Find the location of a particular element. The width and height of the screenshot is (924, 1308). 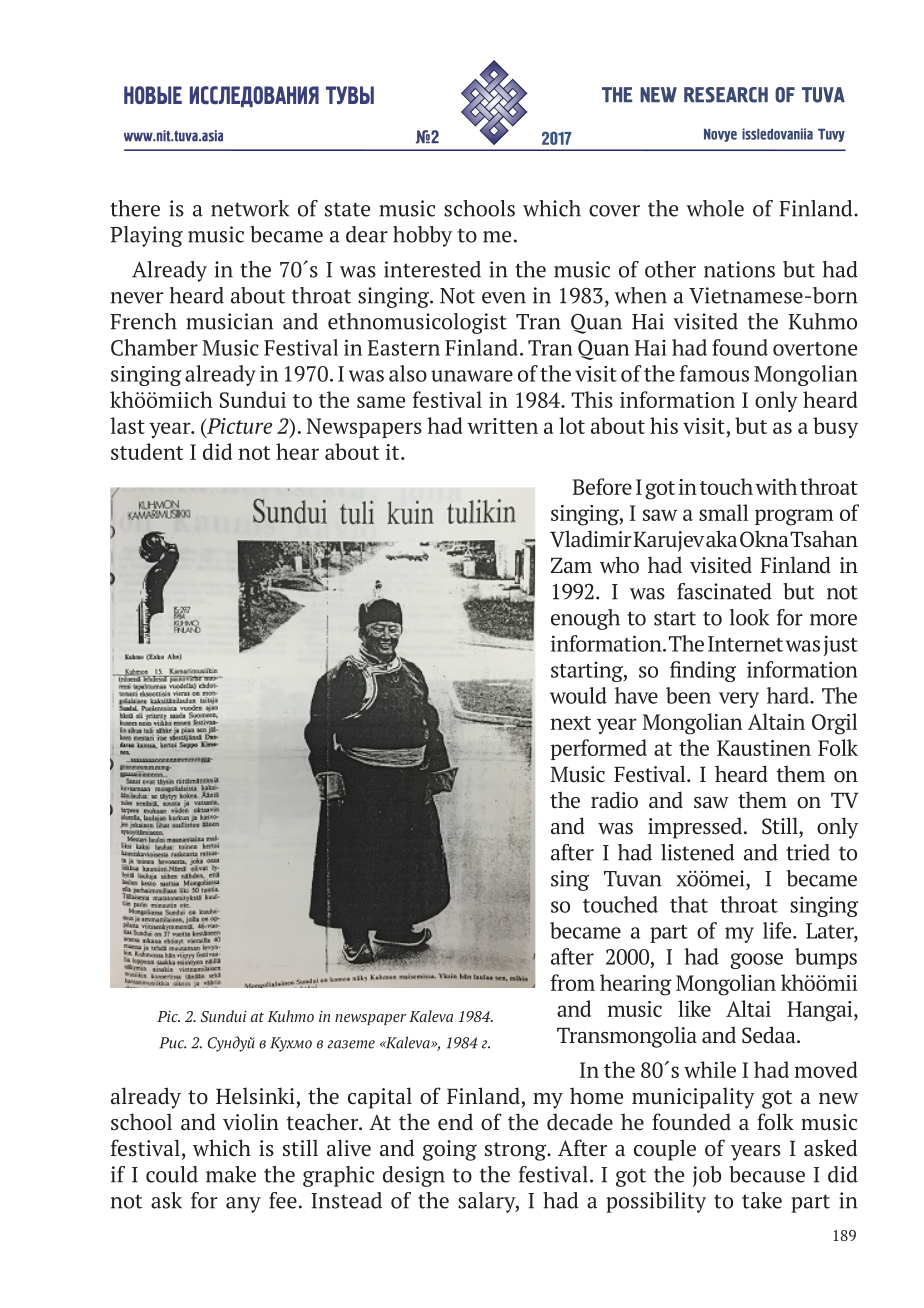

research is located at coordinates (726, 95).
